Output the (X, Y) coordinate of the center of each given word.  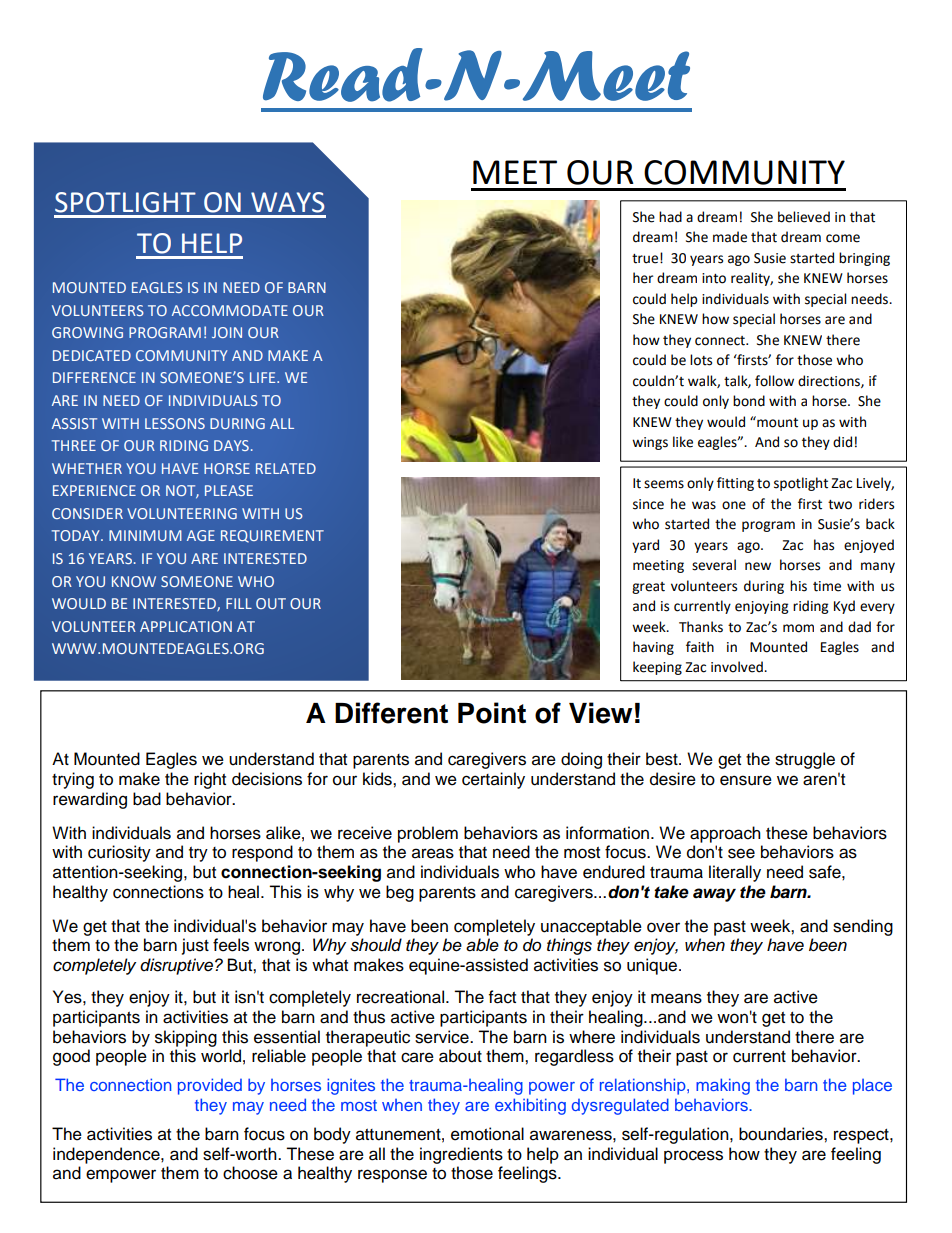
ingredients (461, 1155)
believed (804, 217)
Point (492, 713)
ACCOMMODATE (230, 310)
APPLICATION (186, 626)
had (670, 217)
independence (107, 1155)
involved (738, 667)
